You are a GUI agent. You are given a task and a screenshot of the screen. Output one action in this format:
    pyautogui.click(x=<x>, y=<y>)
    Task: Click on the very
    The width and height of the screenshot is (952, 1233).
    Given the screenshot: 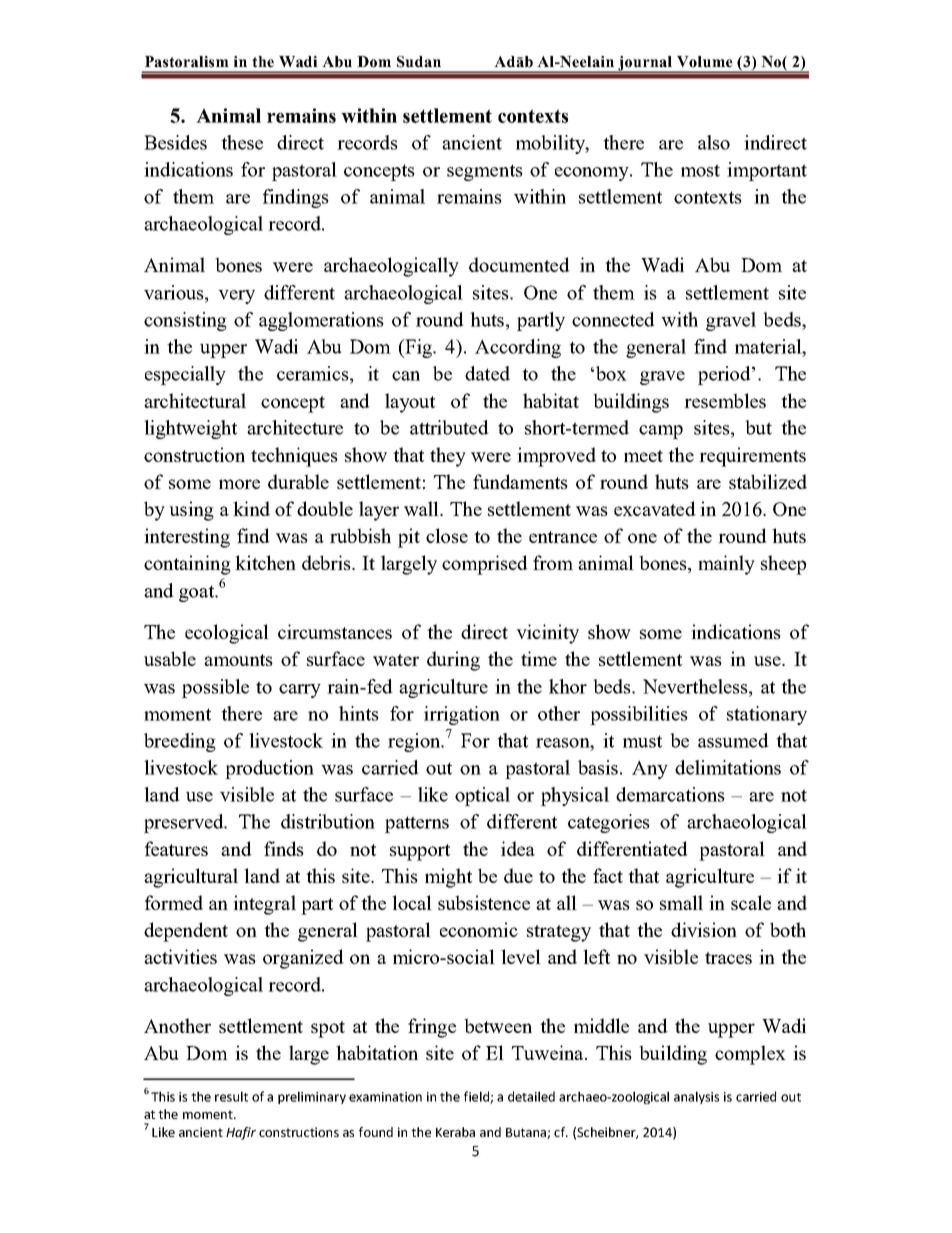 What is the action you would take?
    pyautogui.click(x=236, y=297)
